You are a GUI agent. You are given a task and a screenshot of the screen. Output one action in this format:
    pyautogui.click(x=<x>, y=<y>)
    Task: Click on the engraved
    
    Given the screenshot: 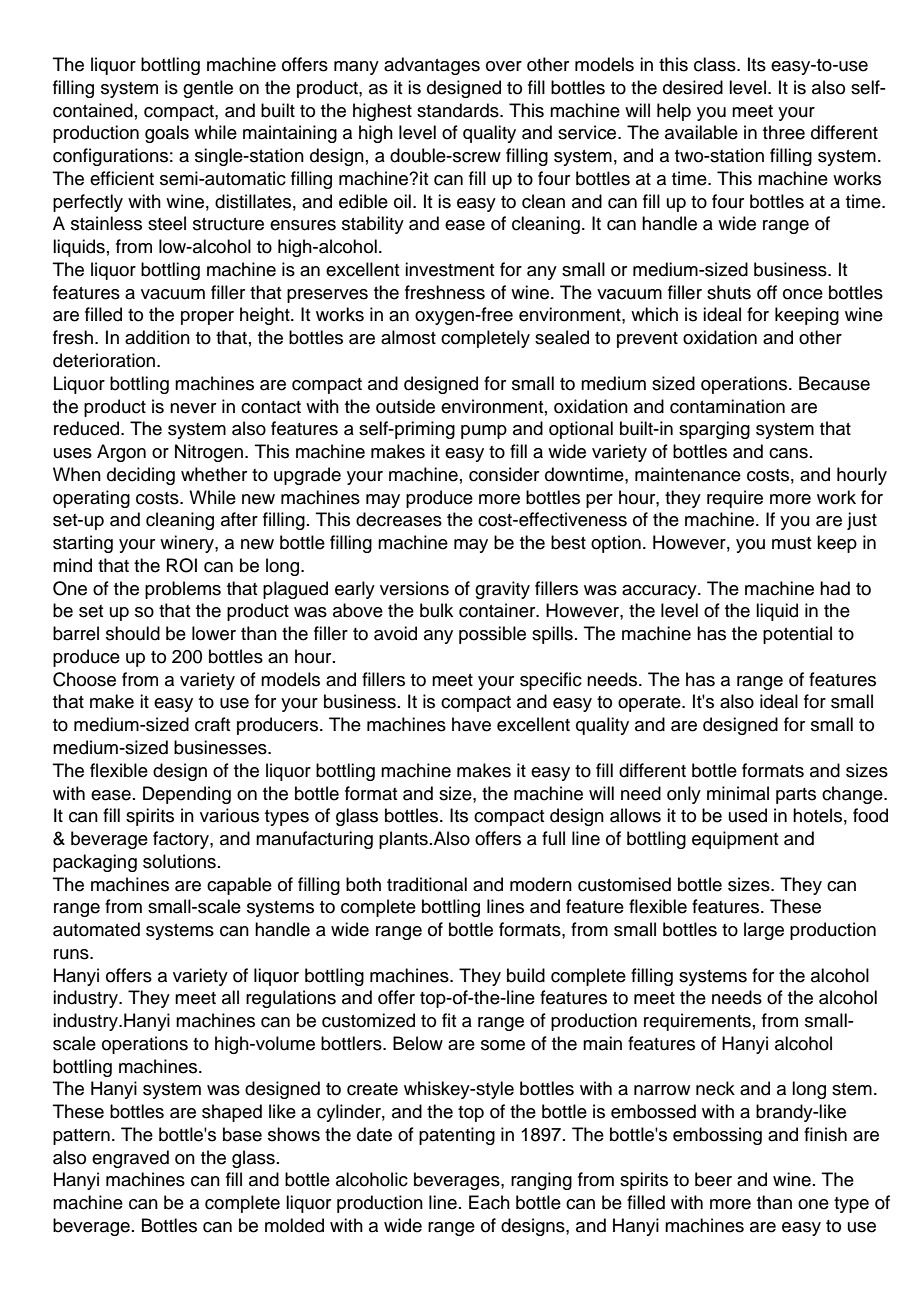 What is the action you would take?
    pyautogui.click(x=130, y=1159)
